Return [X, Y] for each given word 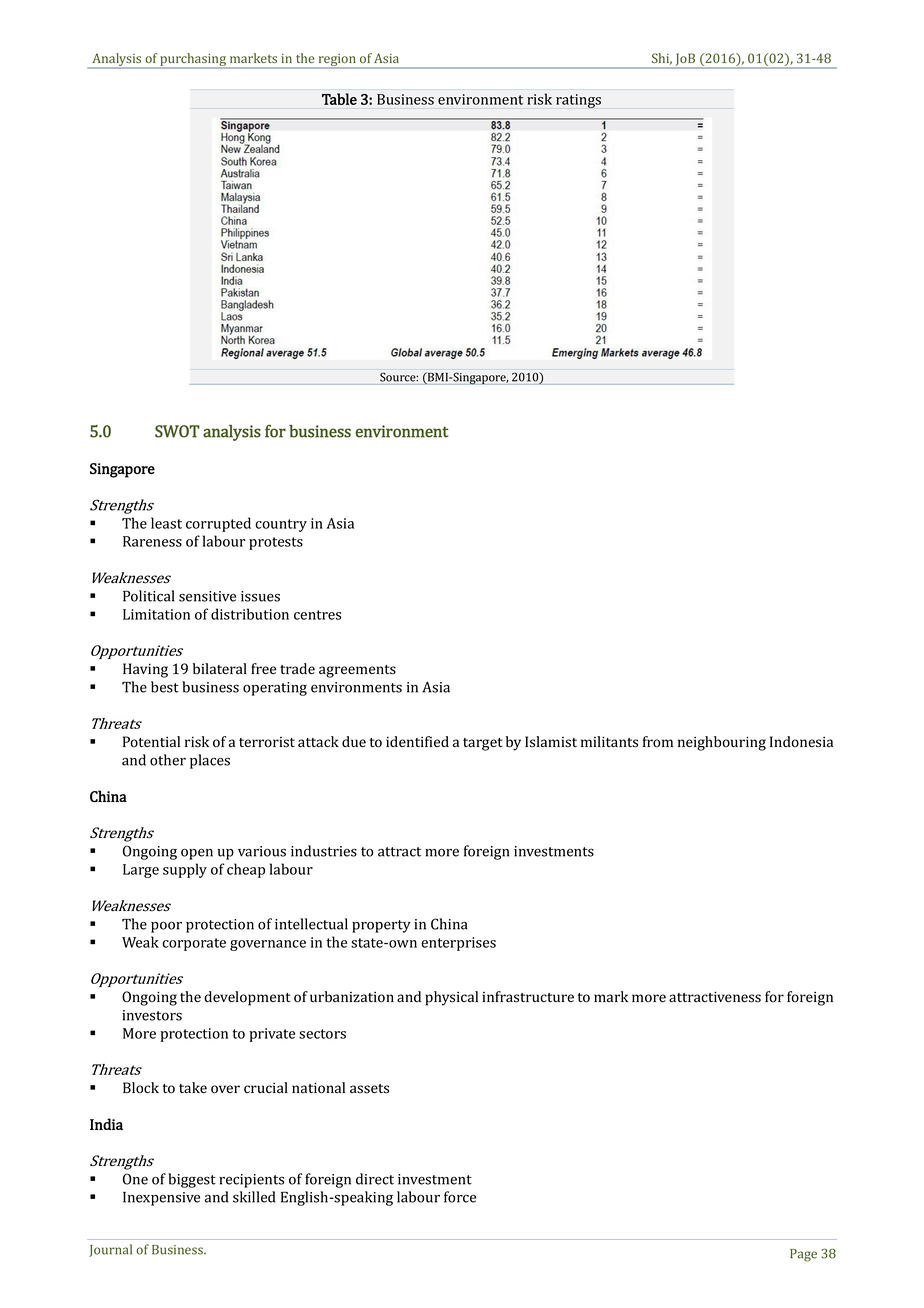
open [197, 854]
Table [339, 99]
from [658, 742]
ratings [578, 101]
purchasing [193, 61]
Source [399, 377]
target [483, 744]
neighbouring [722, 743]
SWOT [177, 431]
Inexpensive [161, 1199]
